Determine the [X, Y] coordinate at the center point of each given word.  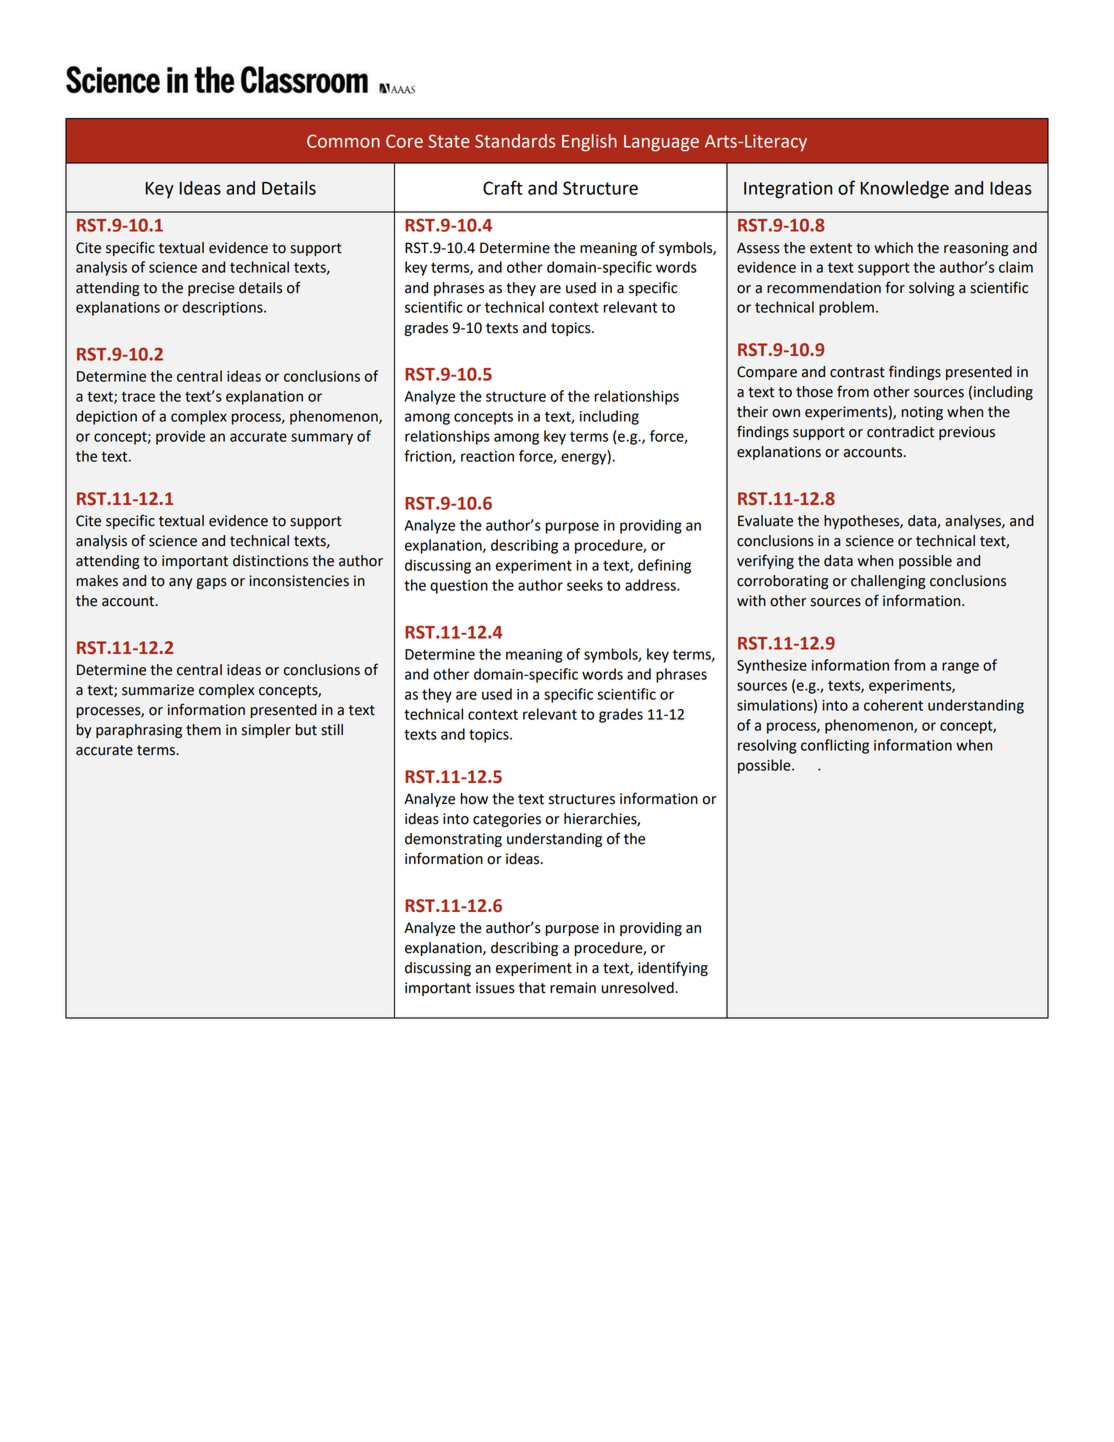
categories [507, 820]
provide [180, 437]
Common [343, 141]
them [203, 730]
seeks [585, 585]
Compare [767, 373]
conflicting [835, 746]
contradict [900, 432]
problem [846, 308]
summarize [158, 690]
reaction [487, 456]
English [589, 143]
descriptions [223, 308]
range [960, 668]
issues [495, 988]
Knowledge [904, 190]
